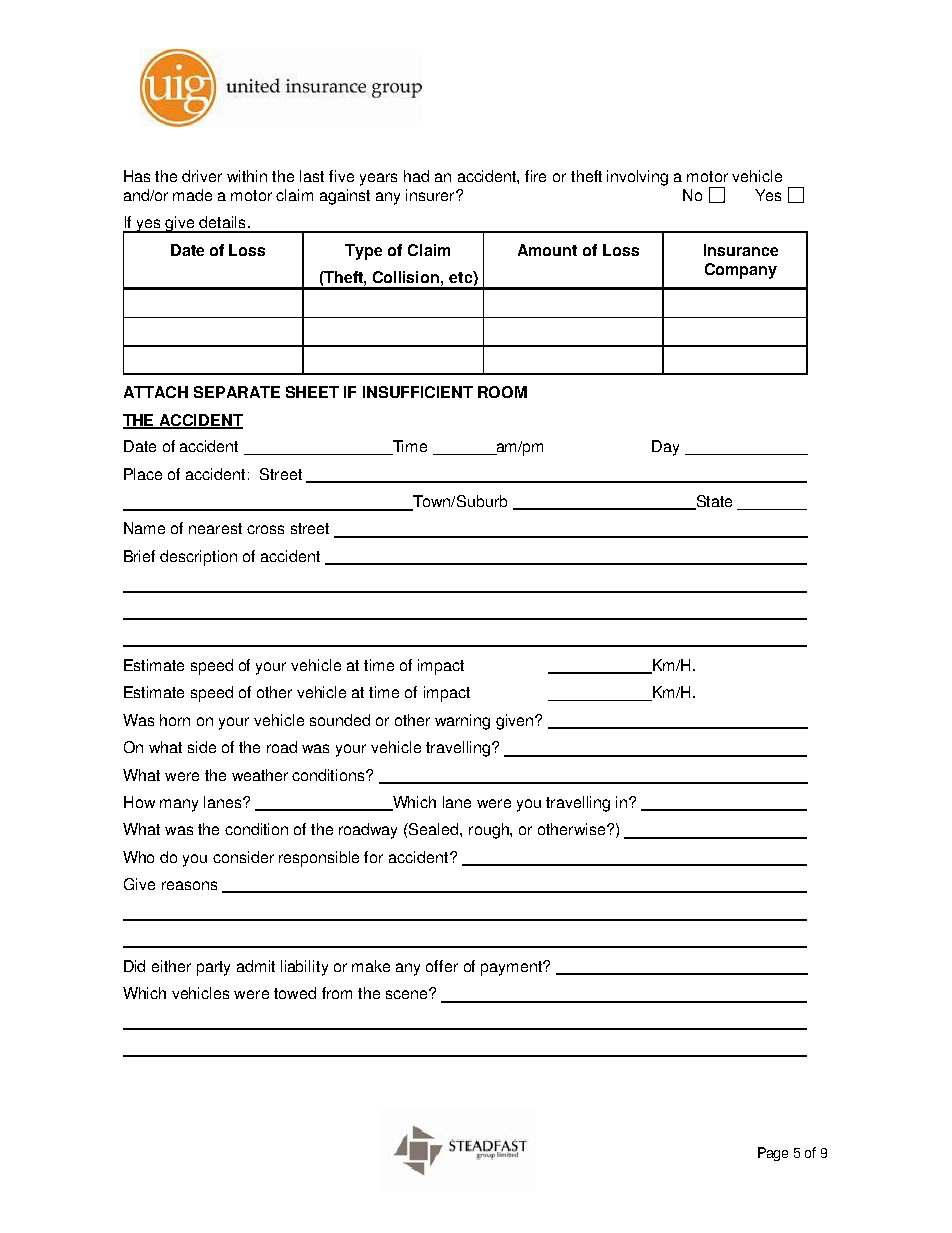 The width and height of the document is (952, 1233). Describe the element at coordinates (175, 720) in the document. I see `horn` at that location.
